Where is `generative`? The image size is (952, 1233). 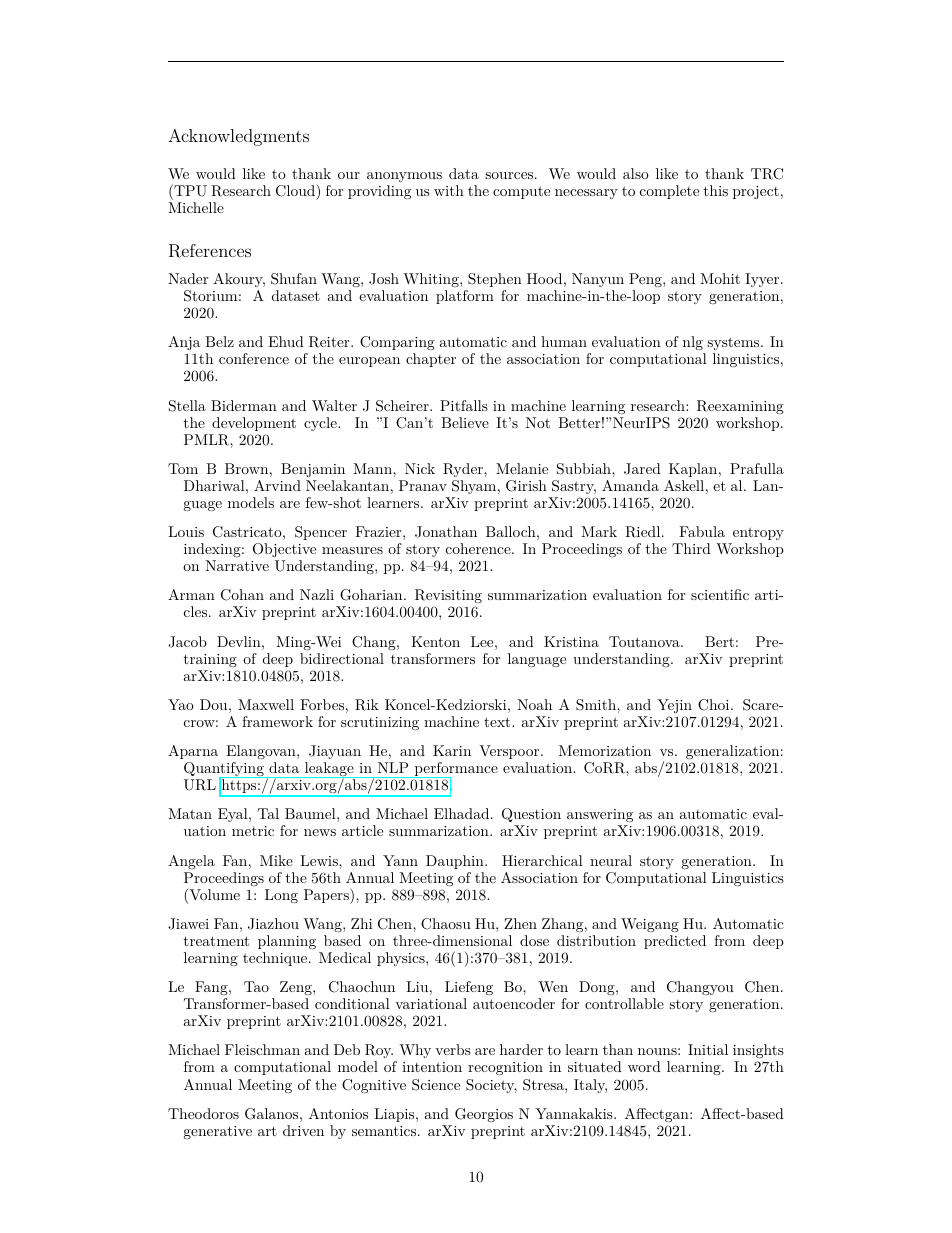 generative is located at coordinates (217, 1132).
